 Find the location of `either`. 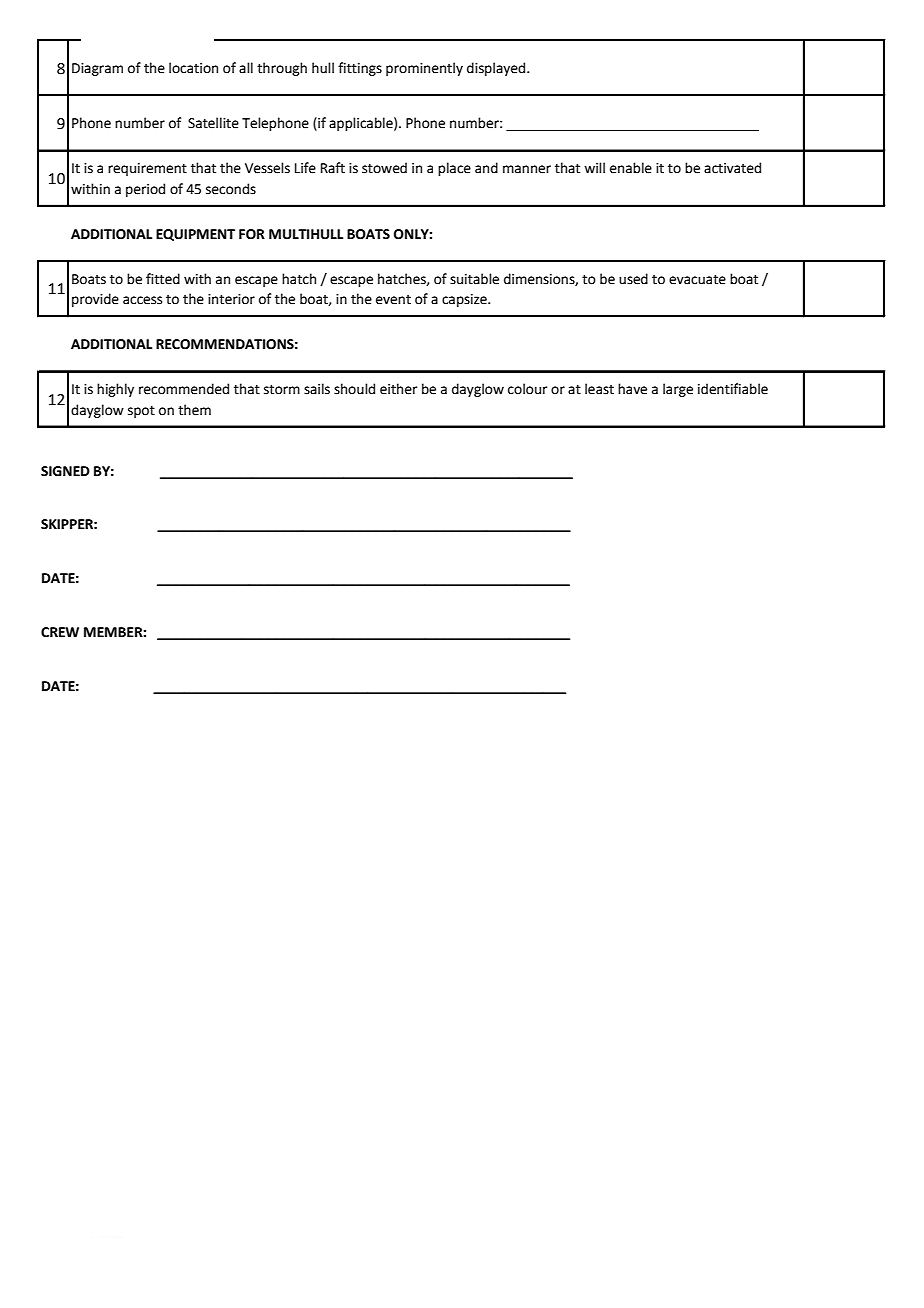

either is located at coordinates (398, 389).
